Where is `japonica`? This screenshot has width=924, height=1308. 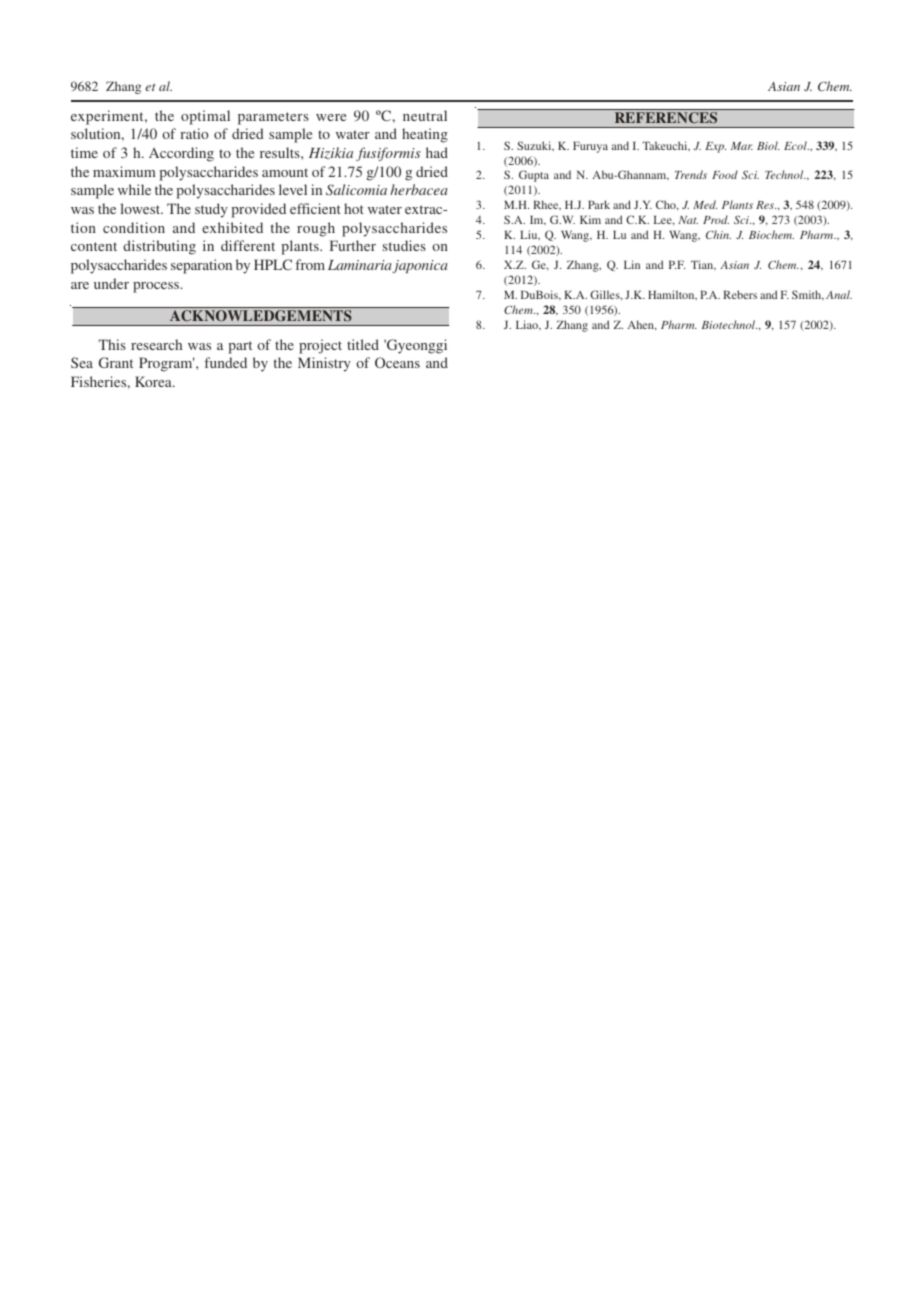
japonica is located at coordinates (420, 266).
